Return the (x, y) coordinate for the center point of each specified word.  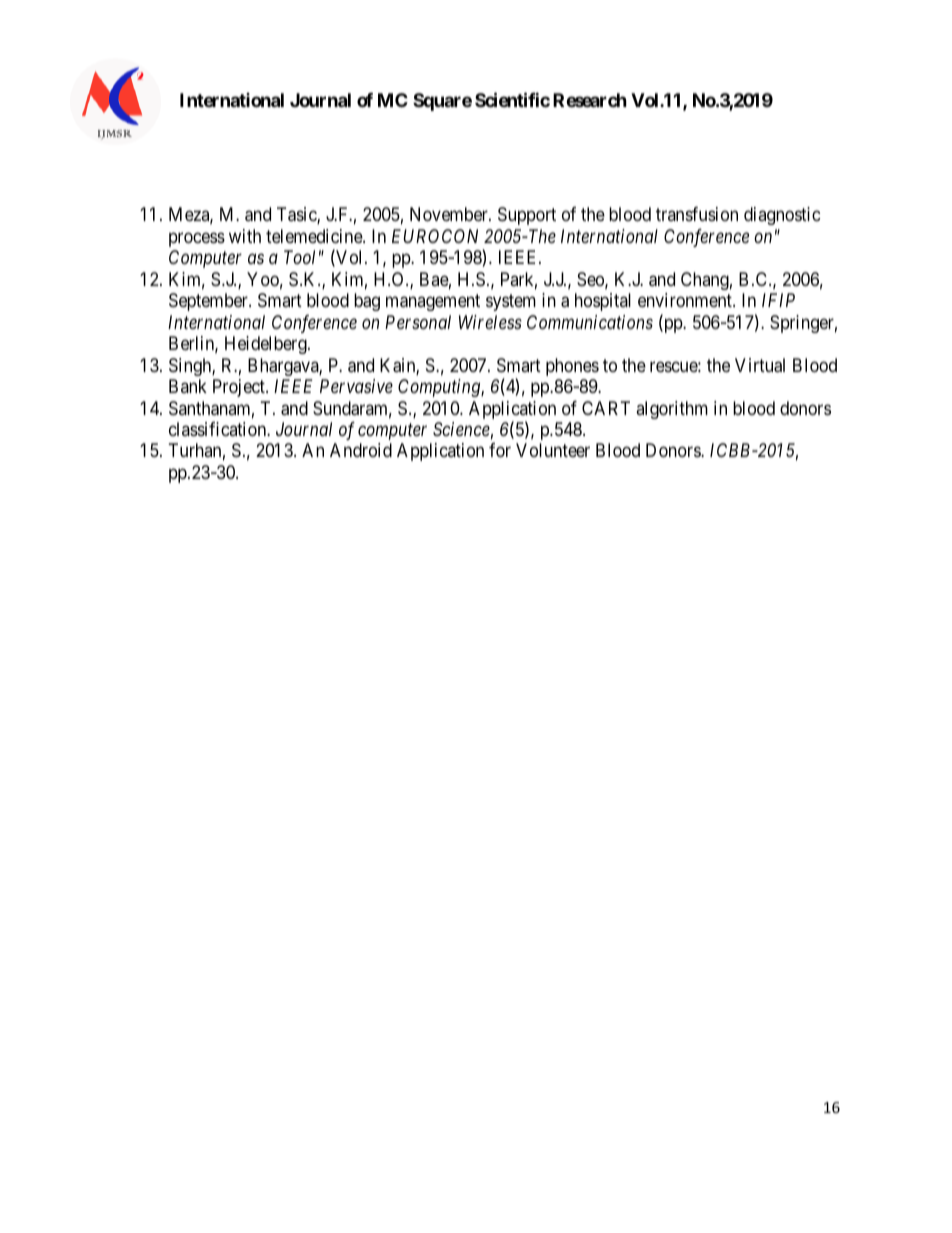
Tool (299, 257)
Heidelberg (267, 345)
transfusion (697, 214)
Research (590, 100)
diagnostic (782, 216)
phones (572, 367)
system (511, 302)
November (450, 214)
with (245, 236)
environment (686, 300)
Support (527, 216)
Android (361, 450)
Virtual (760, 365)
